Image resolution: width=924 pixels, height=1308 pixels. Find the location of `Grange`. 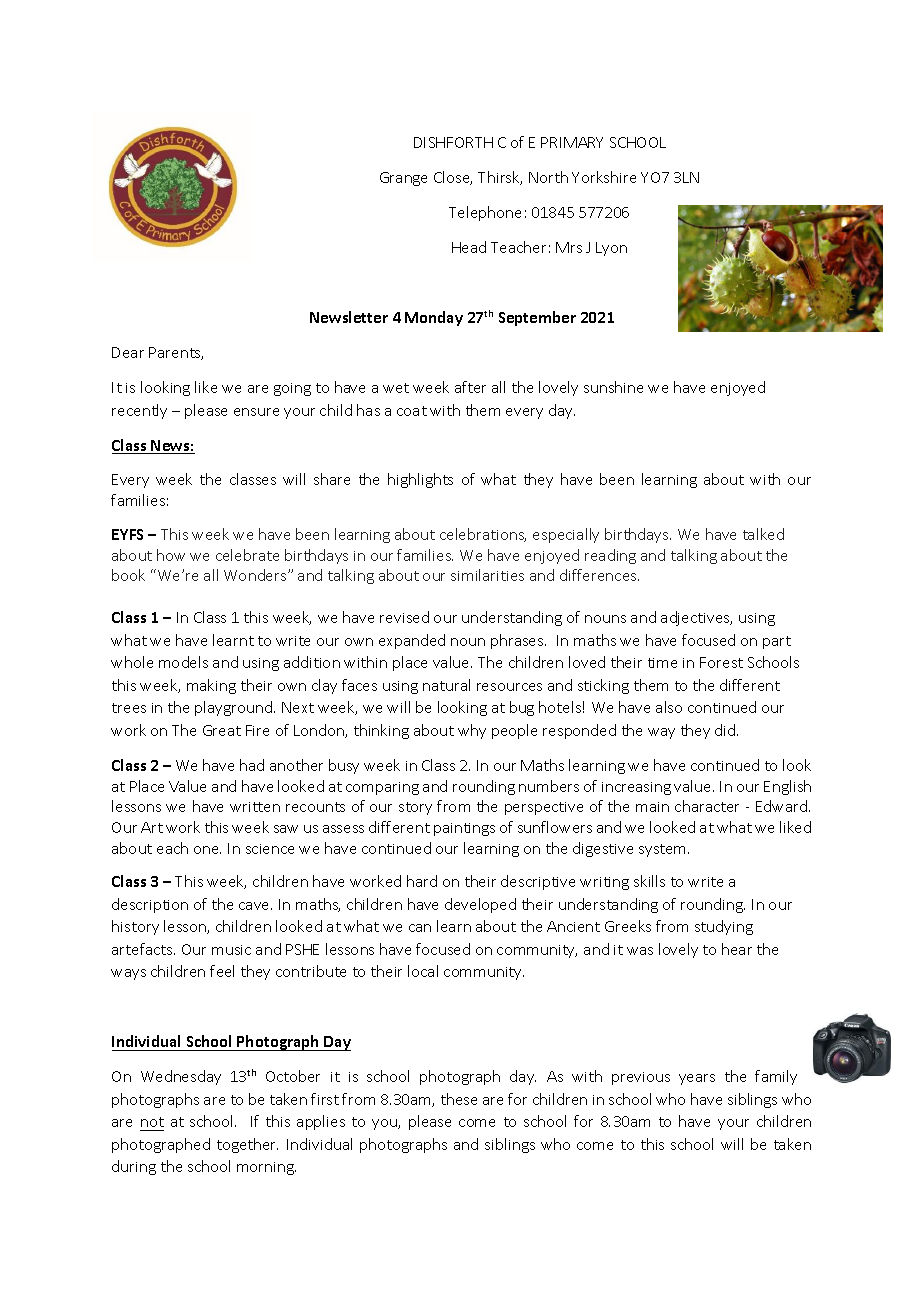

Grange is located at coordinates (403, 179).
